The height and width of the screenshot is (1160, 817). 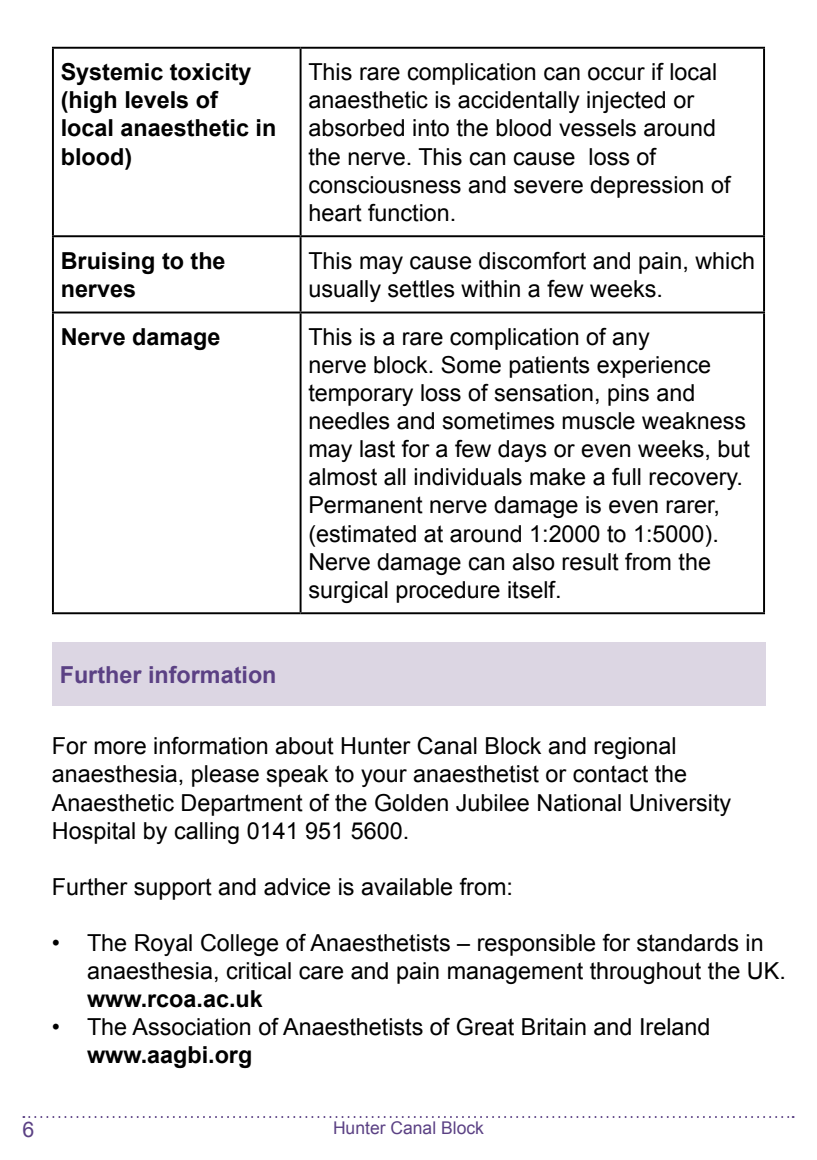 What do you see at coordinates (431, 128) in the screenshot?
I see `into` at bounding box center [431, 128].
